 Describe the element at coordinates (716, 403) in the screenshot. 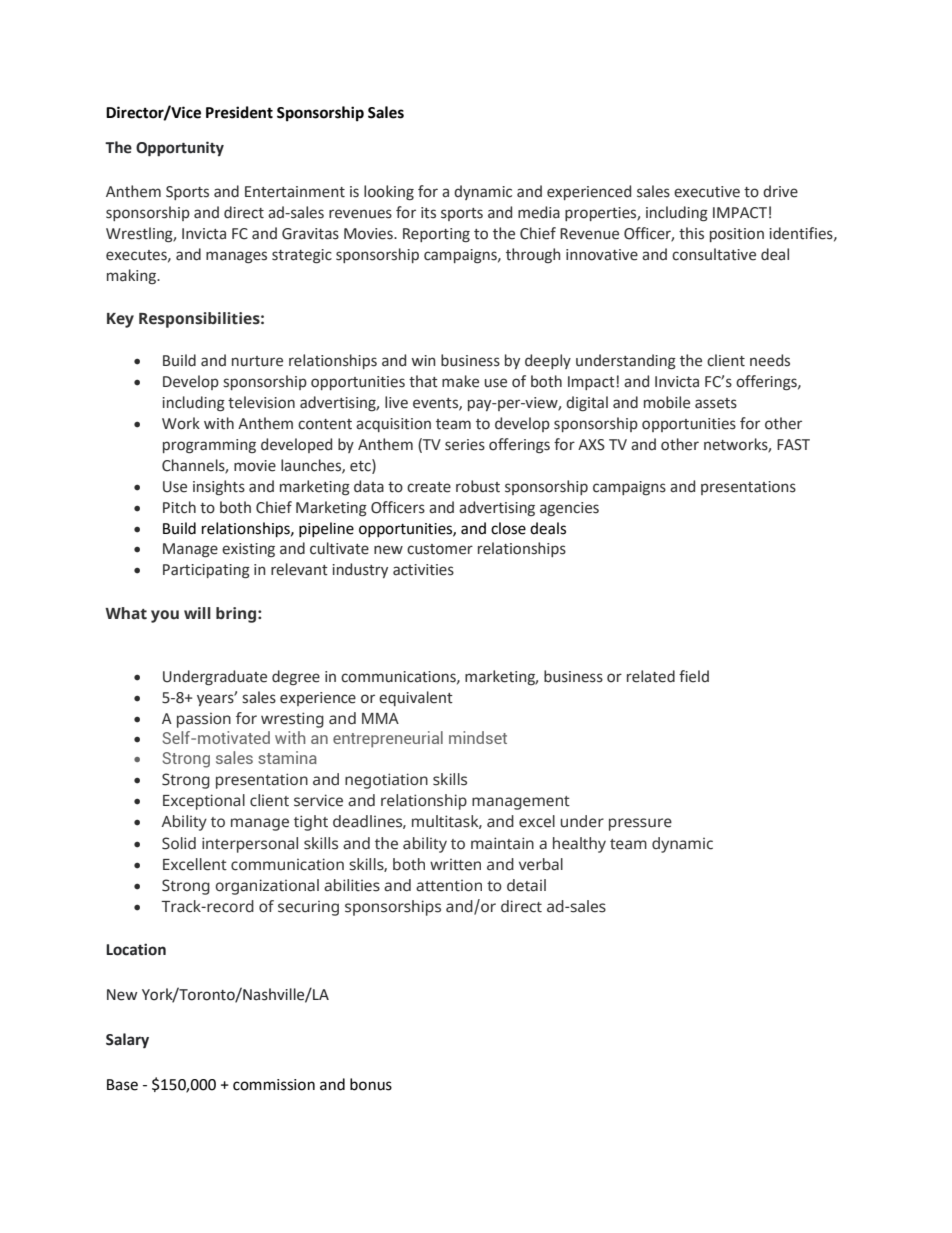

I see `assets` at that location.
